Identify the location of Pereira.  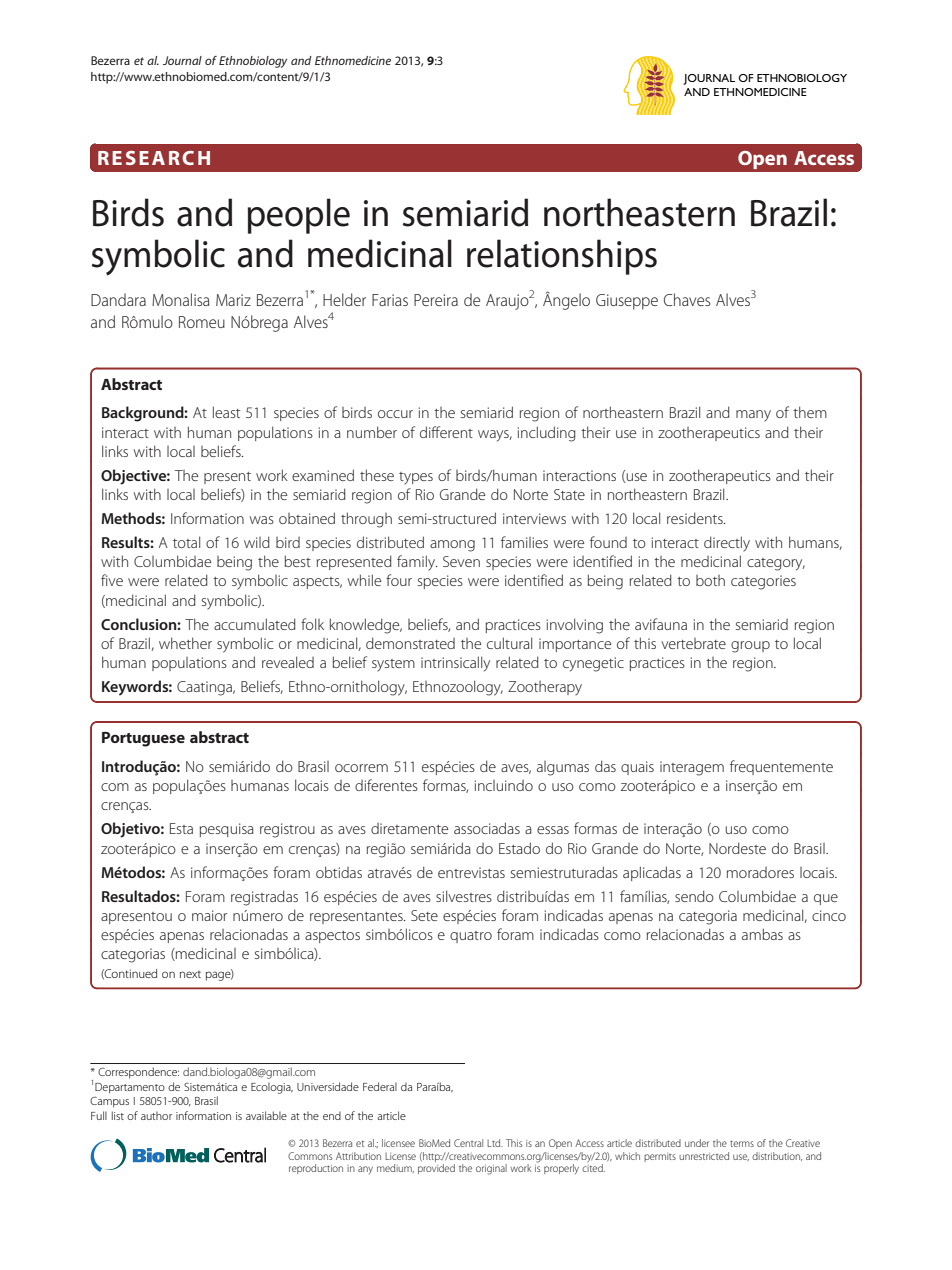
(436, 300).
